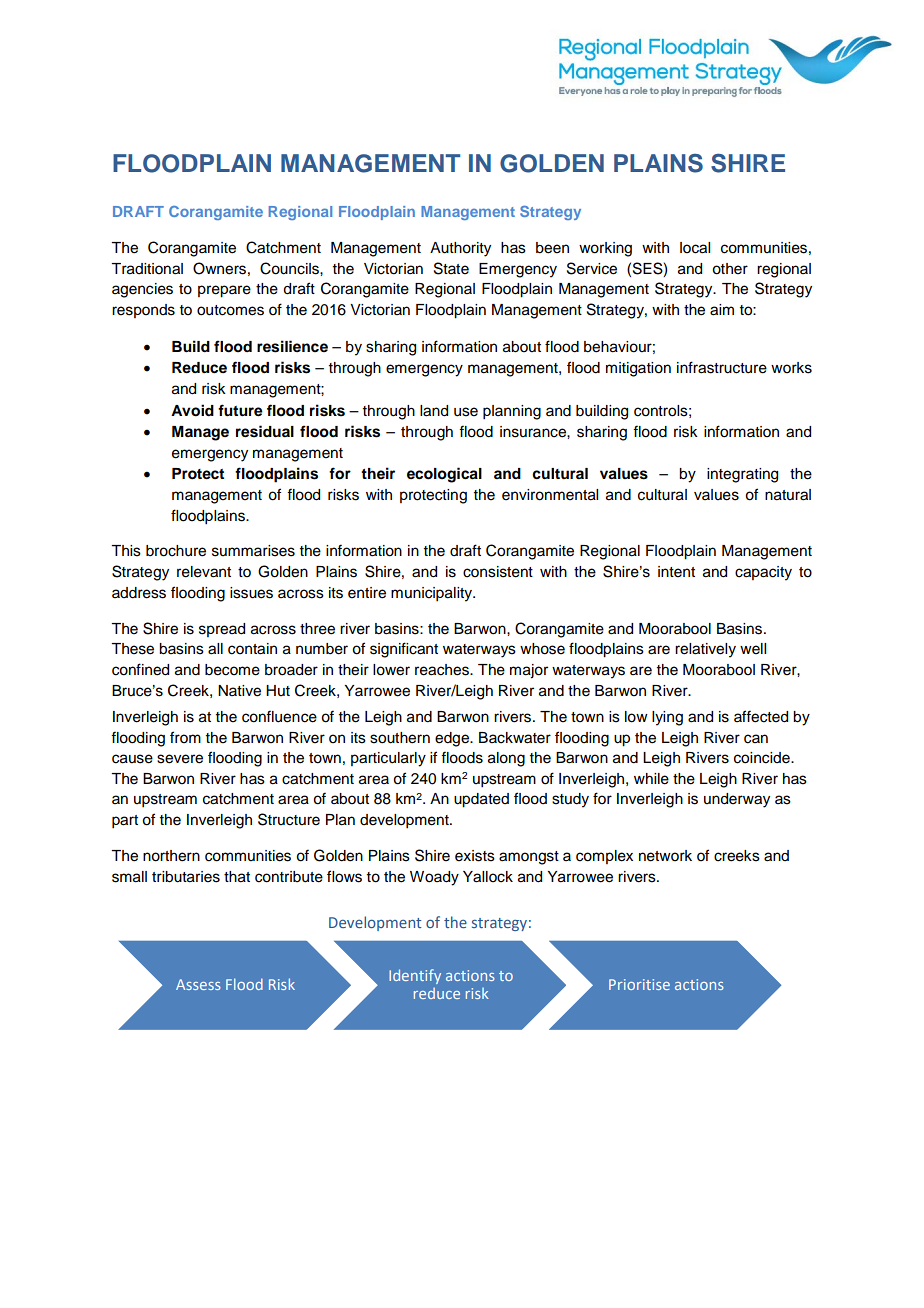 The image size is (924, 1308). What do you see at coordinates (224, 291) in the page?
I see `prepare` at bounding box center [224, 291].
